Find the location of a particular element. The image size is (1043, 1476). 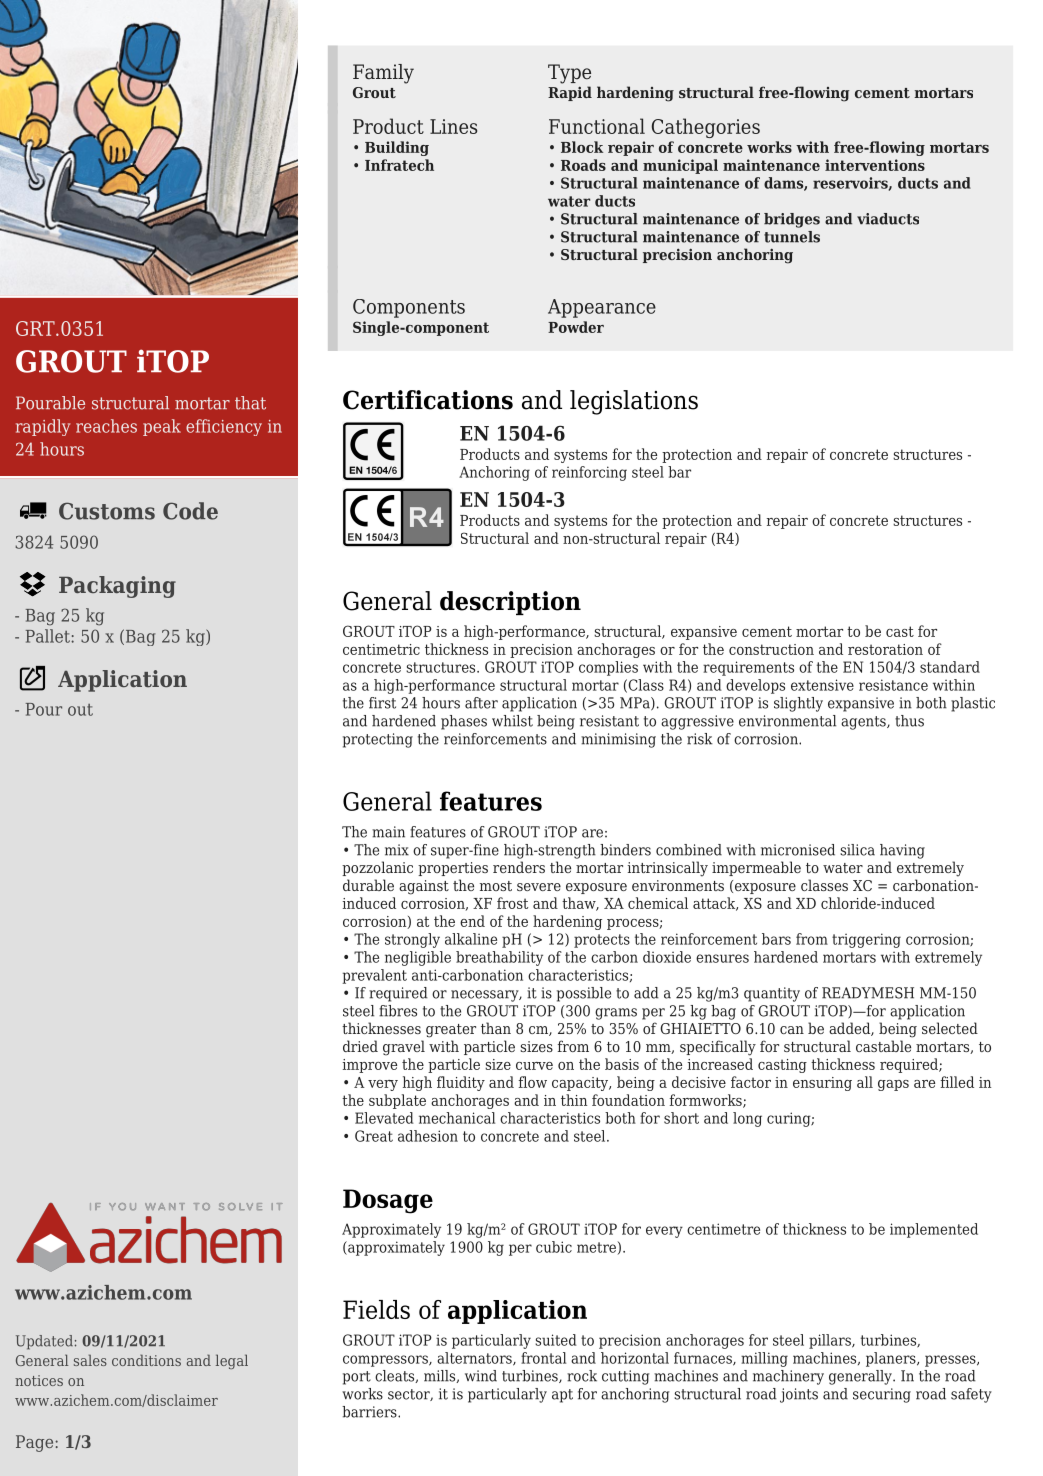

bridges is located at coordinates (792, 220).
